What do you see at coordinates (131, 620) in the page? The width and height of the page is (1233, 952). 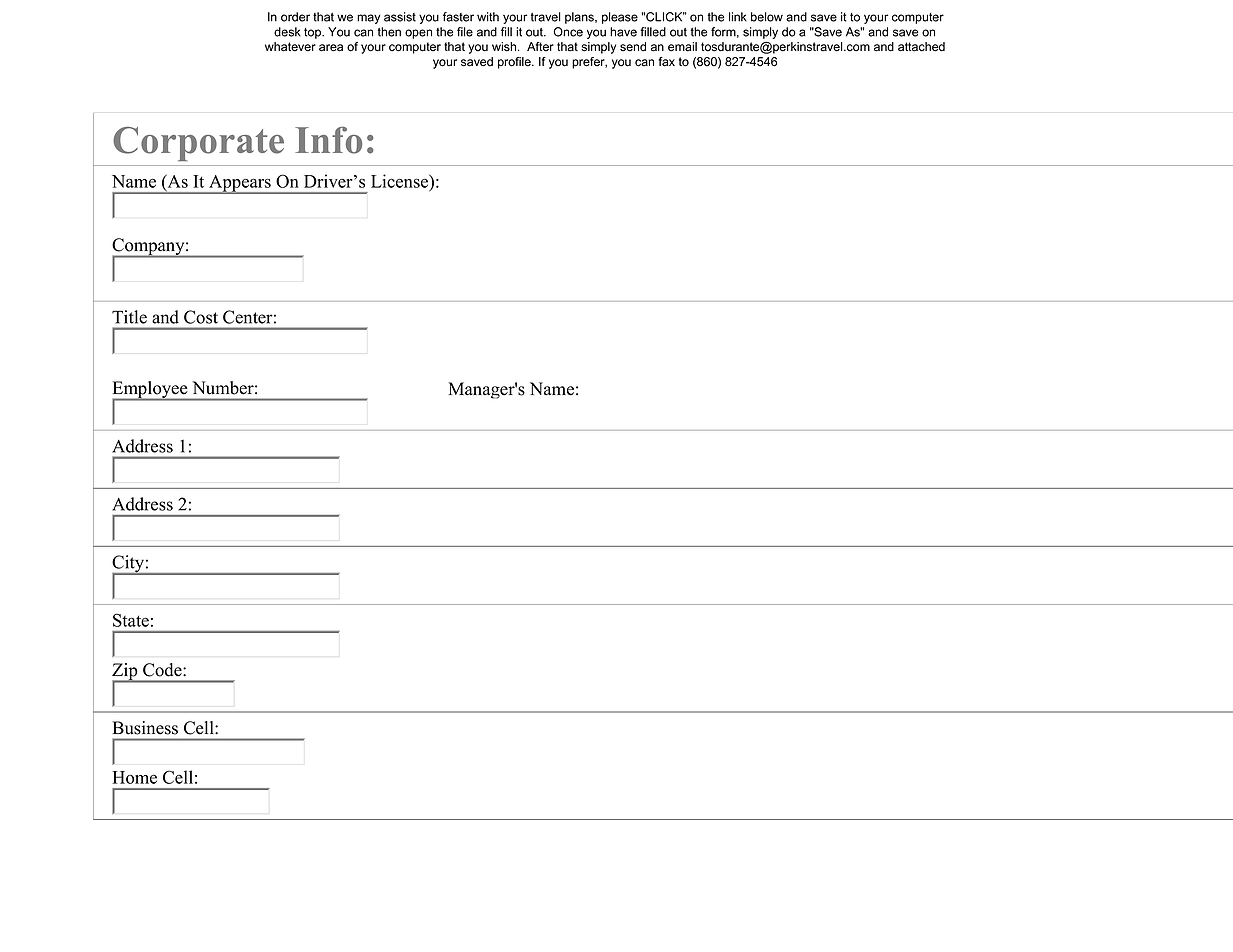 I see `State` at bounding box center [131, 620].
